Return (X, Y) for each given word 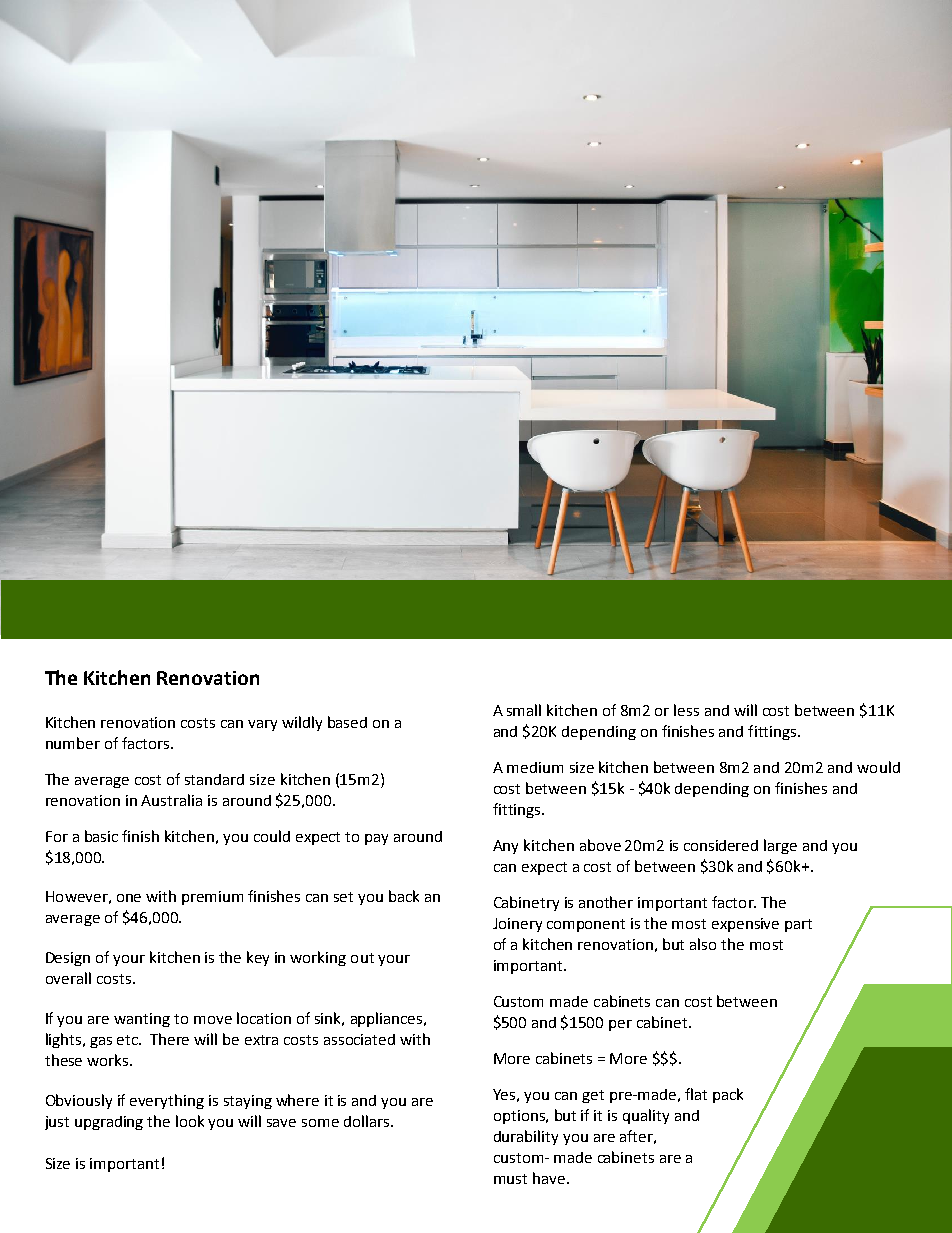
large (780, 846)
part (798, 925)
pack (728, 1095)
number (73, 743)
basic (101, 836)
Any (505, 847)
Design (68, 959)
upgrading (109, 1123)
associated (359, 1039)
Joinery (517, 925)
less (686, 710)
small (524, 710)
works (109, 1060)
